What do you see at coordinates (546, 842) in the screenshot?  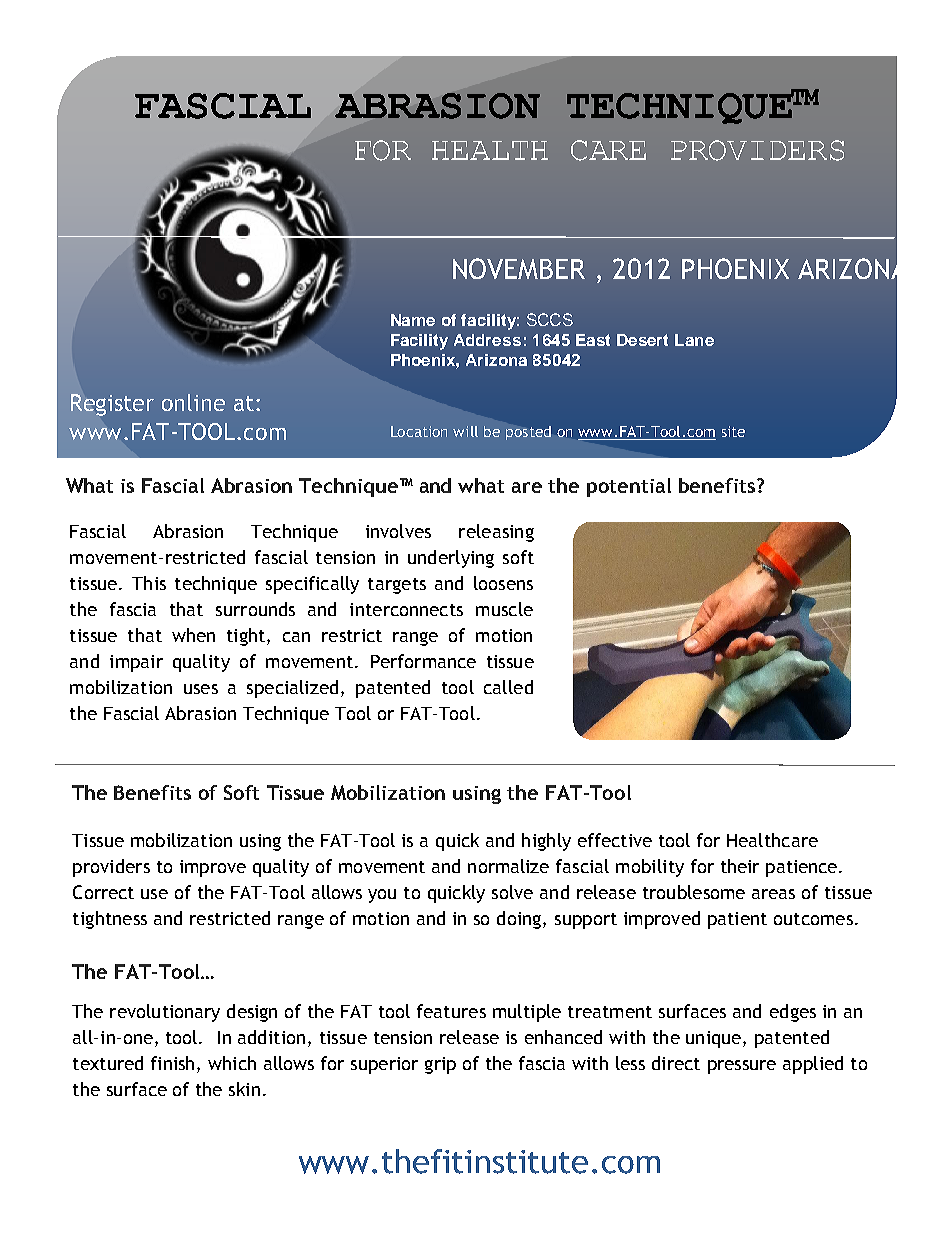 I see `highly` at bounding box center [546, 842].
